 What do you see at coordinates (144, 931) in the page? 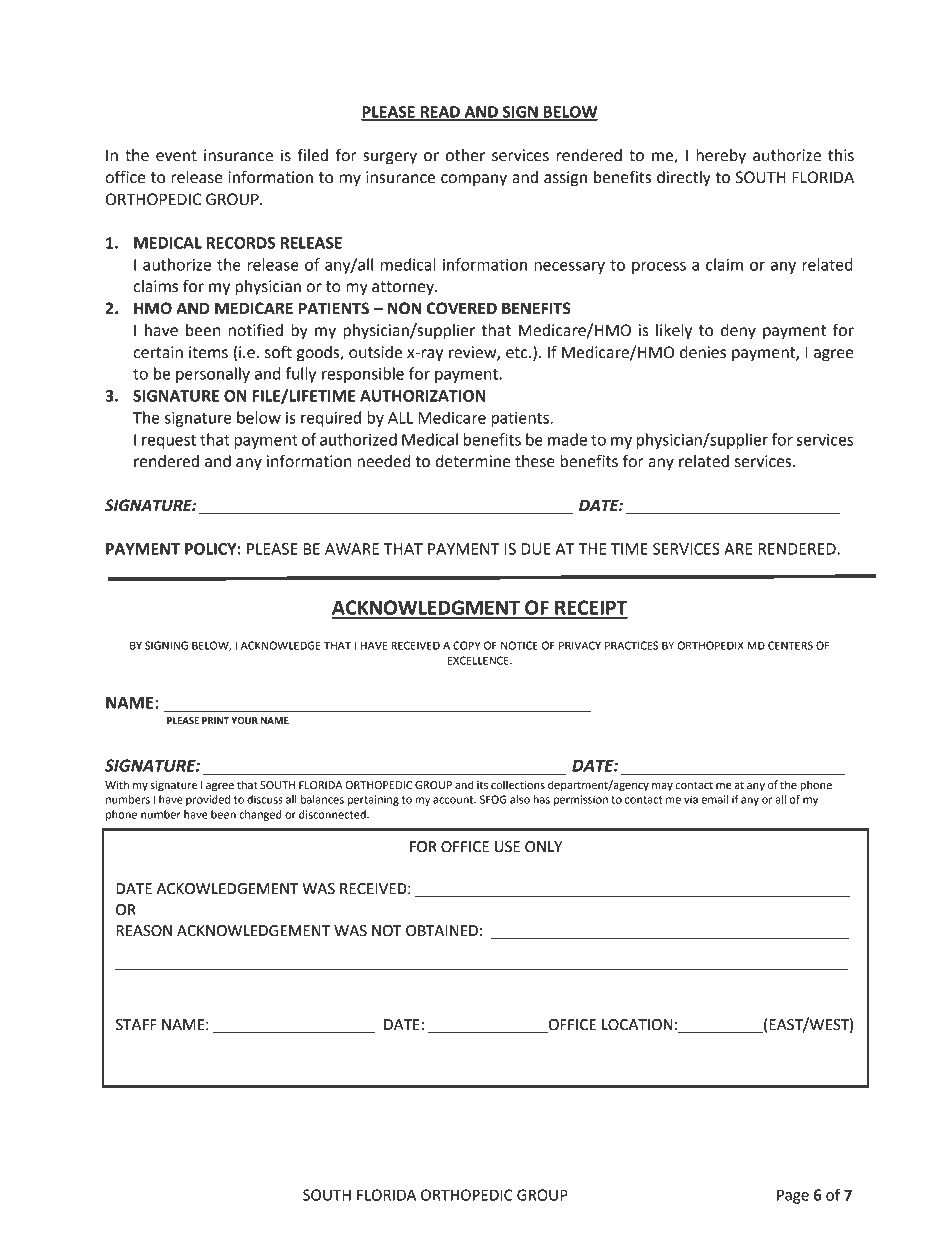
I see `REASON` at bounding box center [144, 931].
